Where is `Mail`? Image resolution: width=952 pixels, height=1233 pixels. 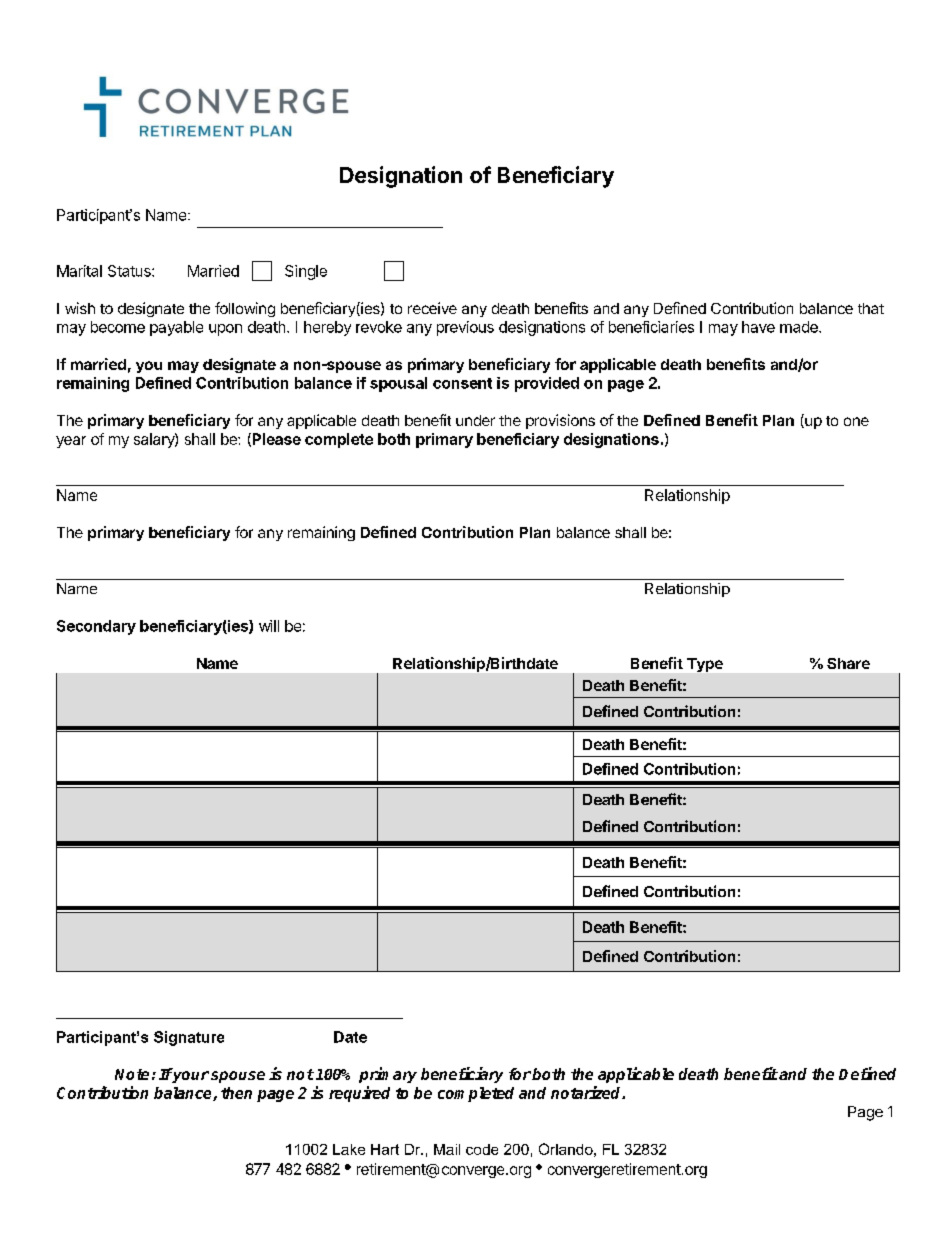
Mail is located at coordinates (447, 1149).
